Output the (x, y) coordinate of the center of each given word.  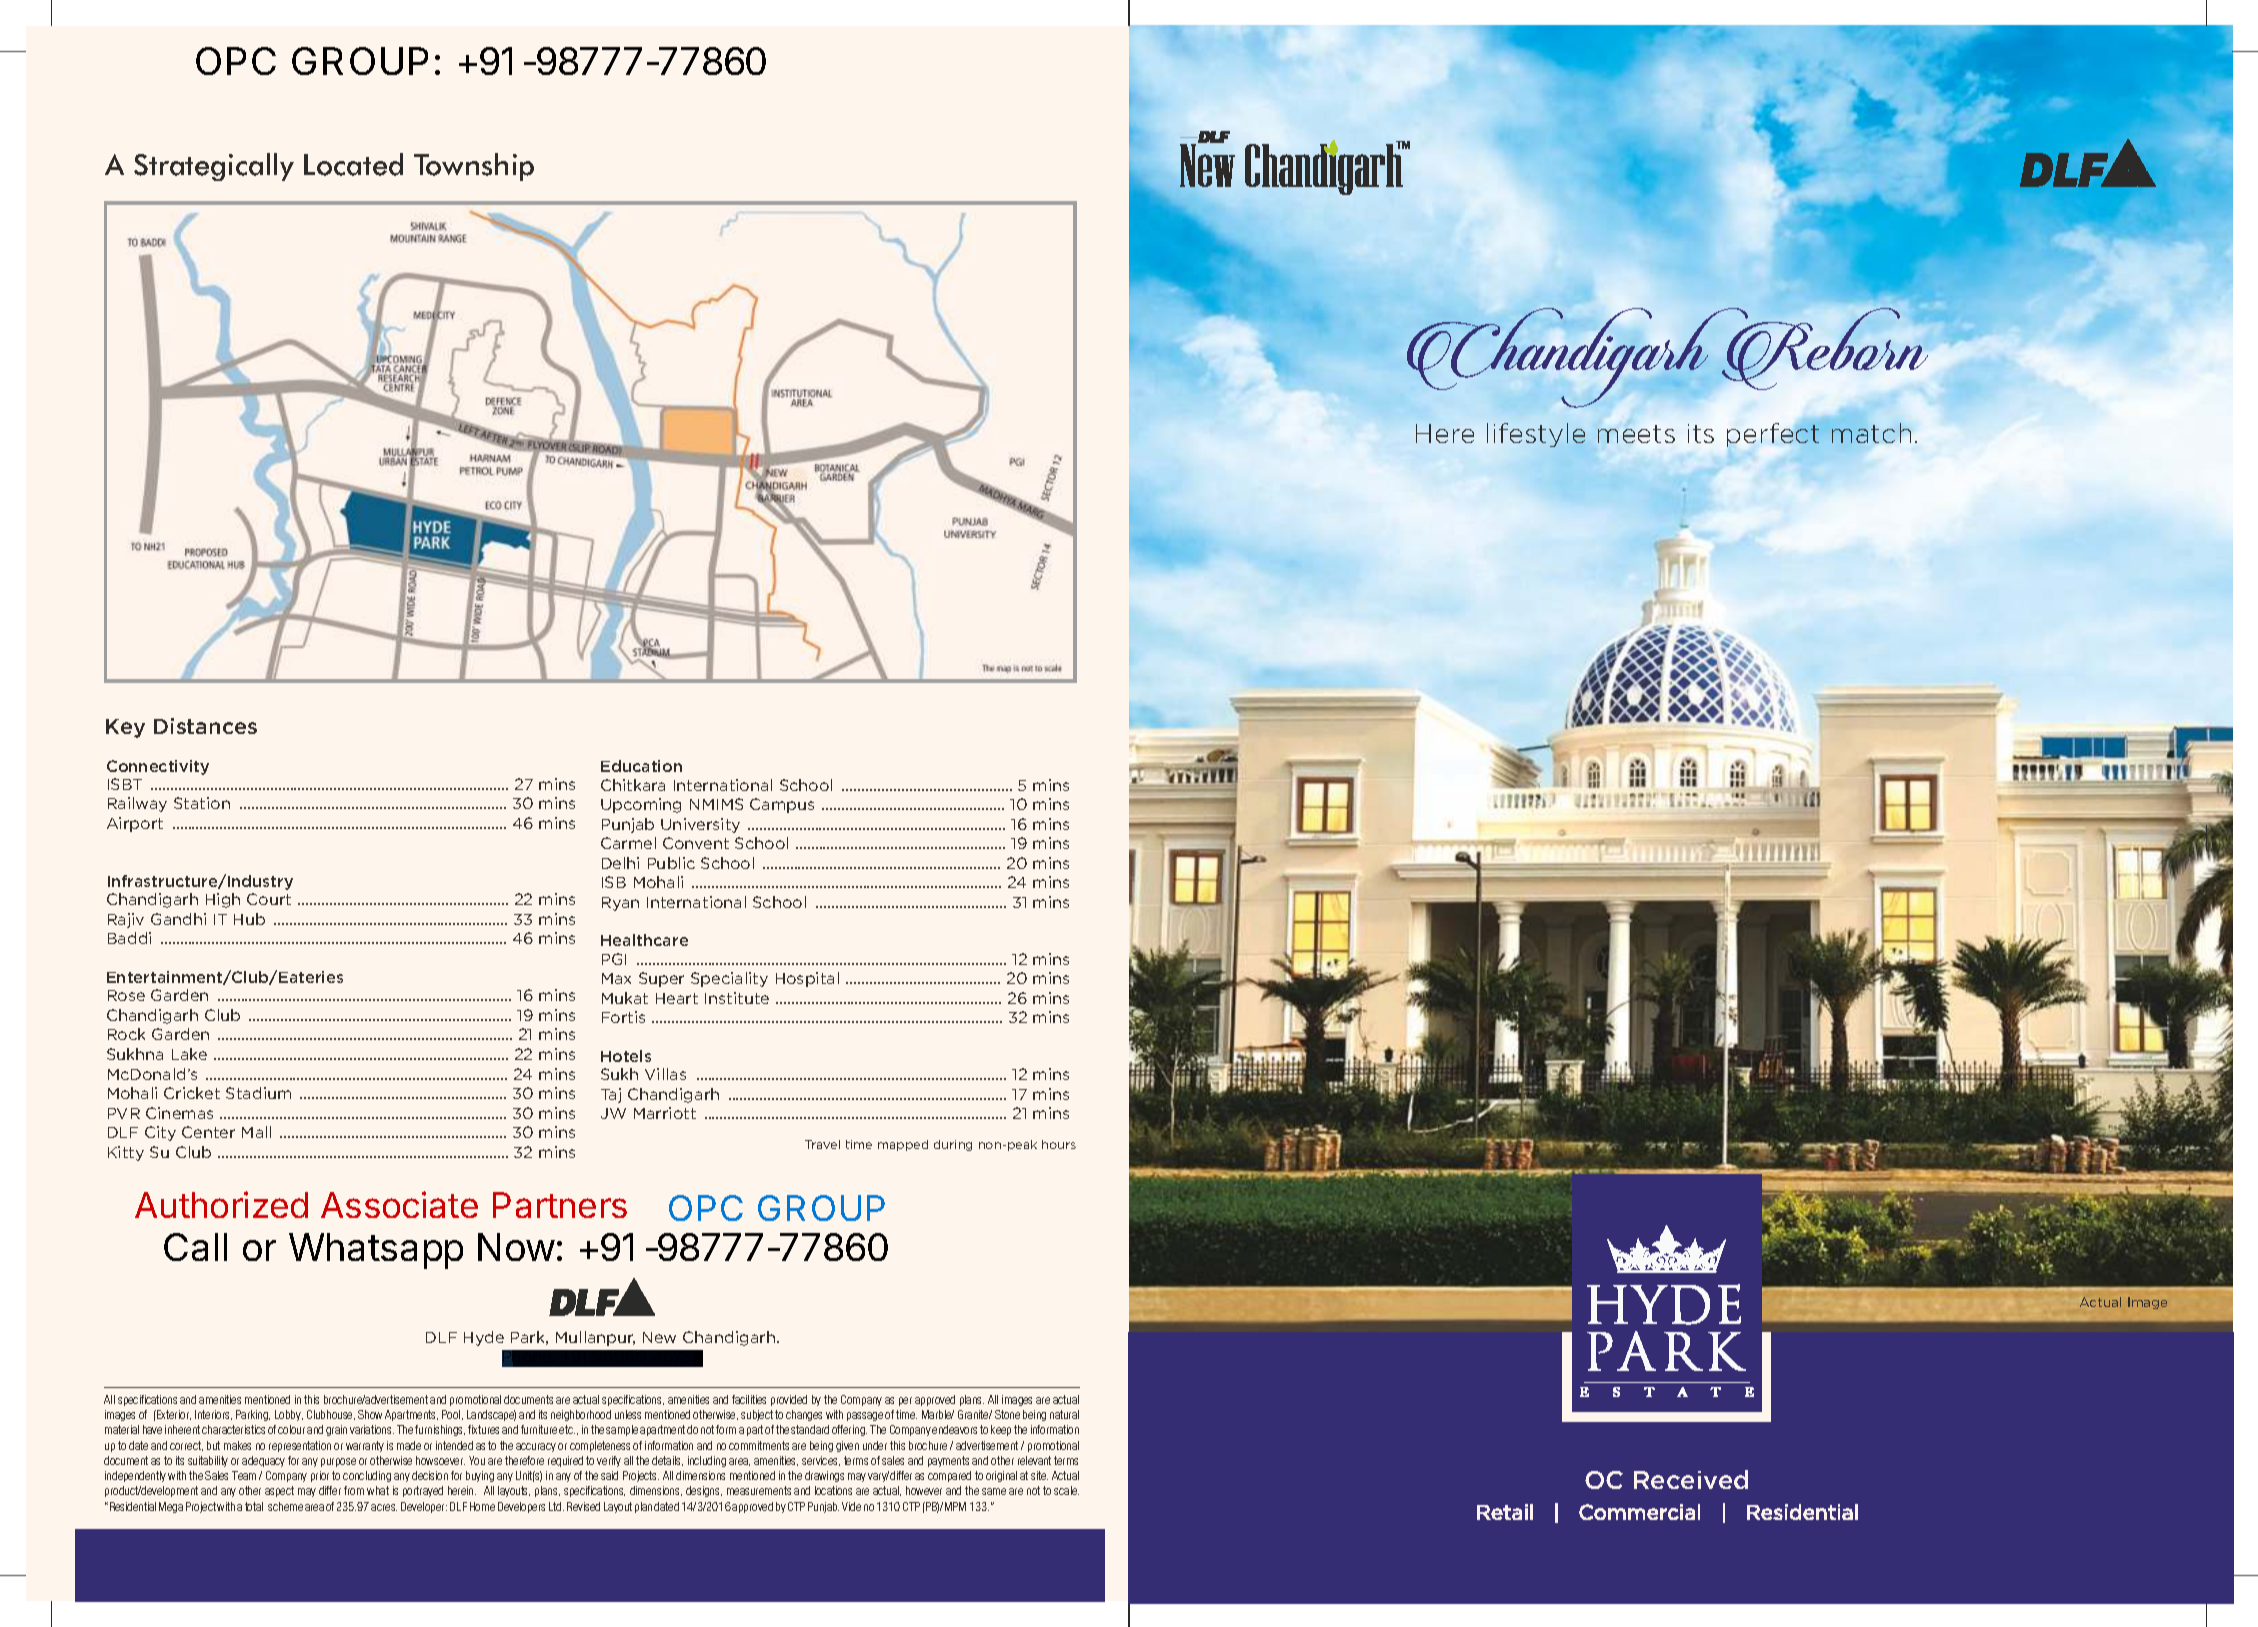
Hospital (807, 979)
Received (1691, 1479)
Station (202, 803)
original (1001, 1476)
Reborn (1823, 349)
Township (474, 167)
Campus (782, 805)
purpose (338, 1462)
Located (353, 164)
